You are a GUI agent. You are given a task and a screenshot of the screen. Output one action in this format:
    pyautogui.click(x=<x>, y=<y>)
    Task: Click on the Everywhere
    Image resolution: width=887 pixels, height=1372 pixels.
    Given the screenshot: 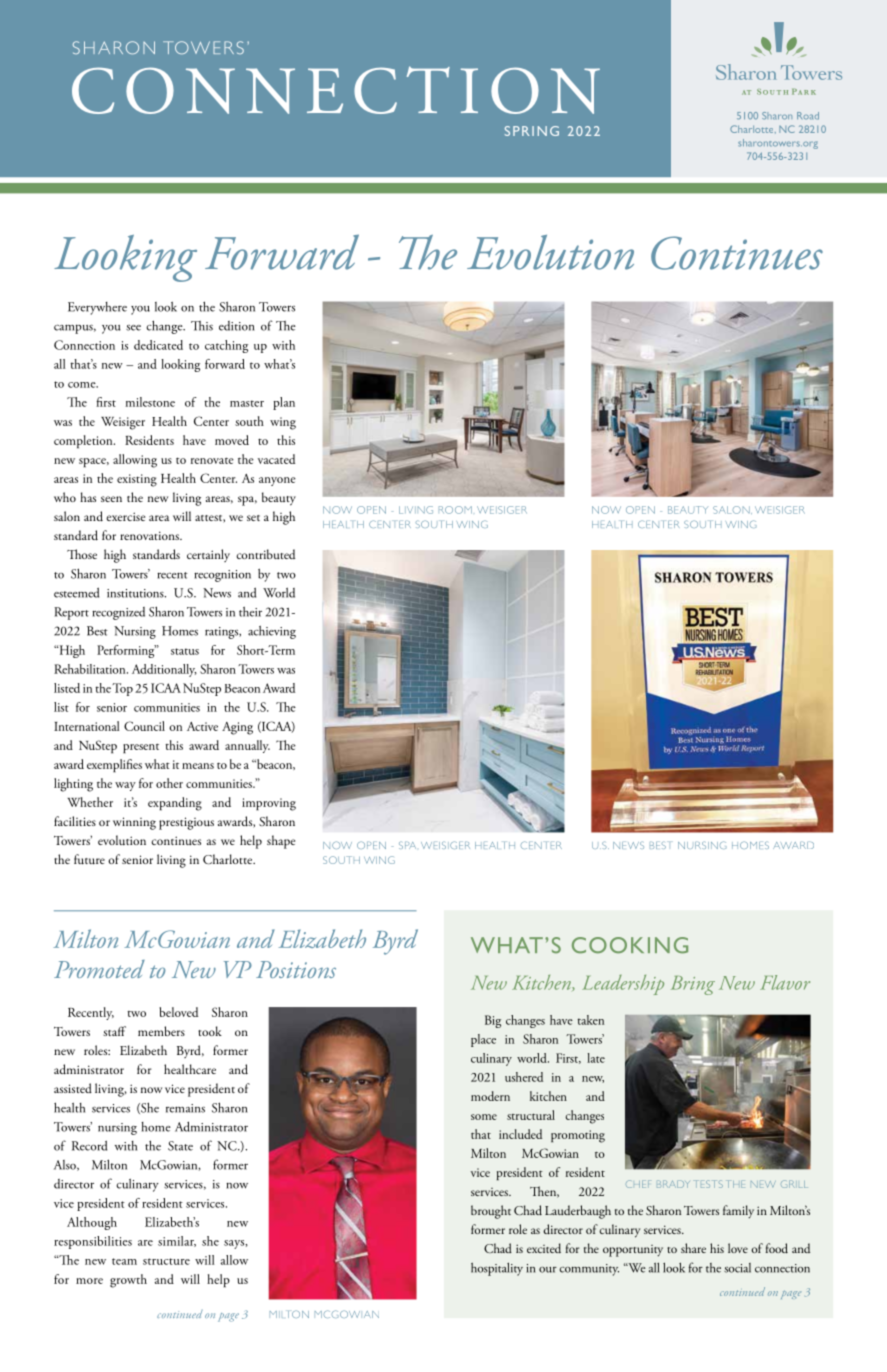 What is the action you would take?
    pyautogui.click(x=97, y=308)
